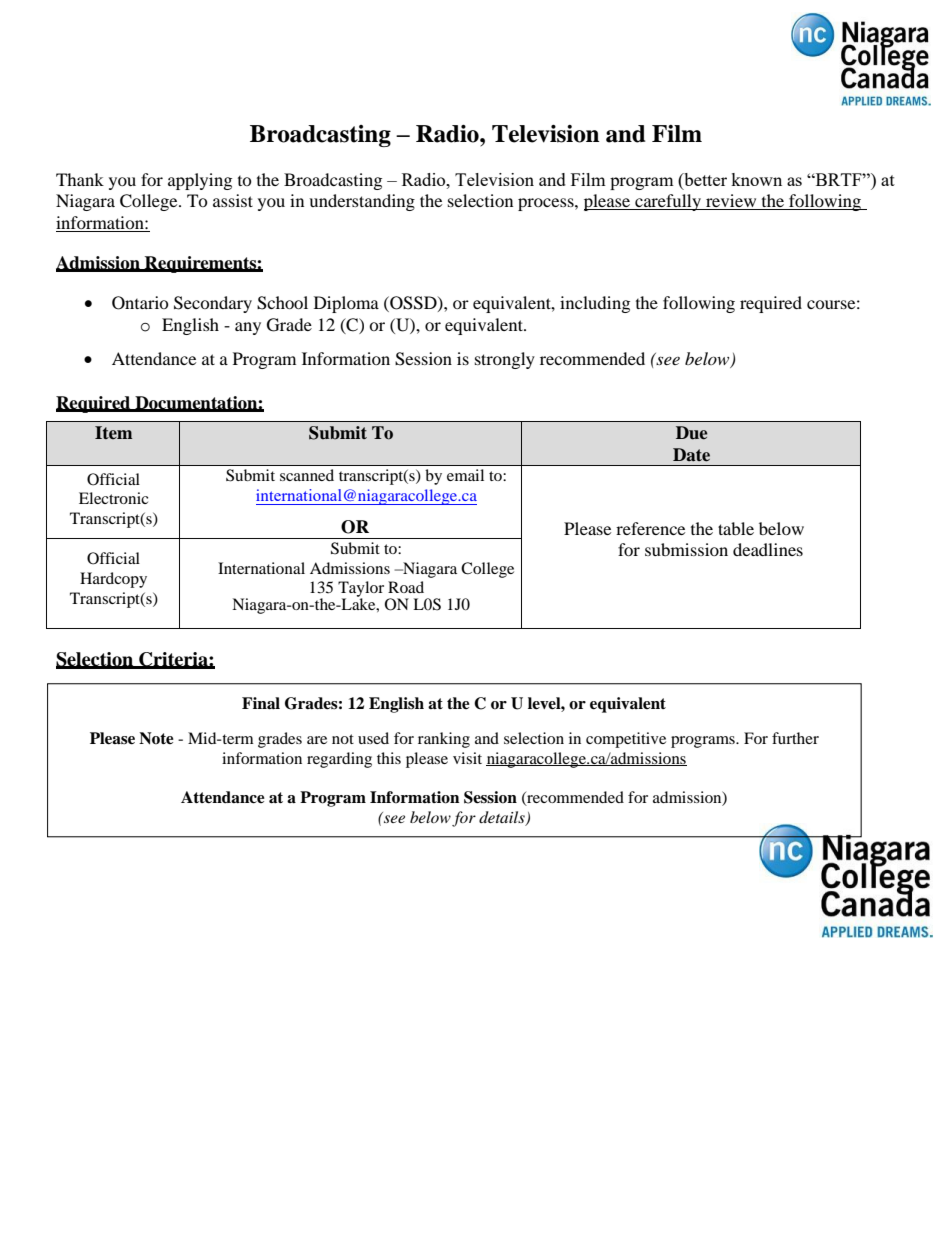  Describe the element at coordinates (156, 738) in the screenshot. I see `Note` at that location.
